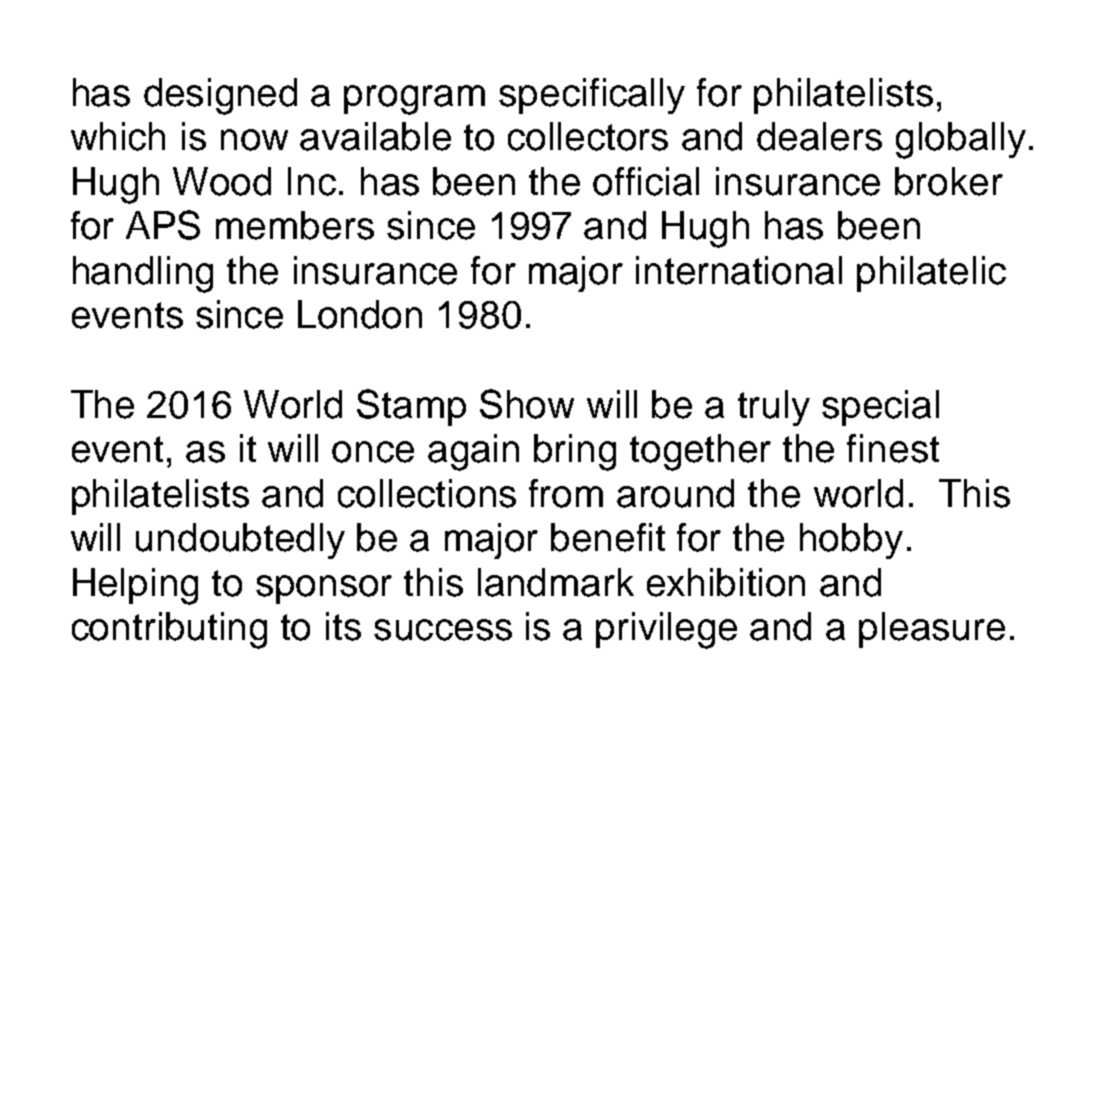 This page has height=1116, width=1116. I want to click on finest, so click(893, 448).
